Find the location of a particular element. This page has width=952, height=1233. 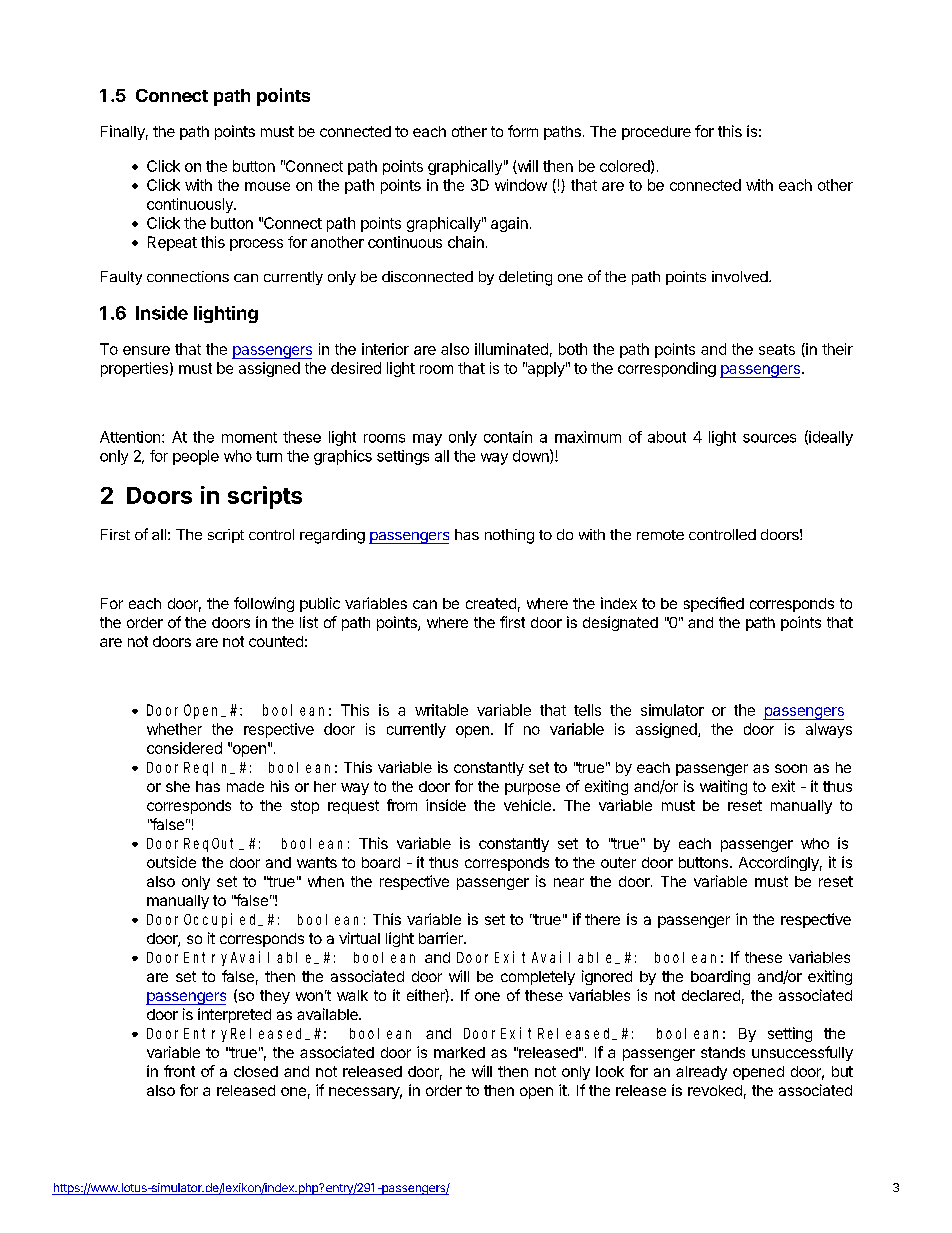

window is located at coordinates (521, 185).
